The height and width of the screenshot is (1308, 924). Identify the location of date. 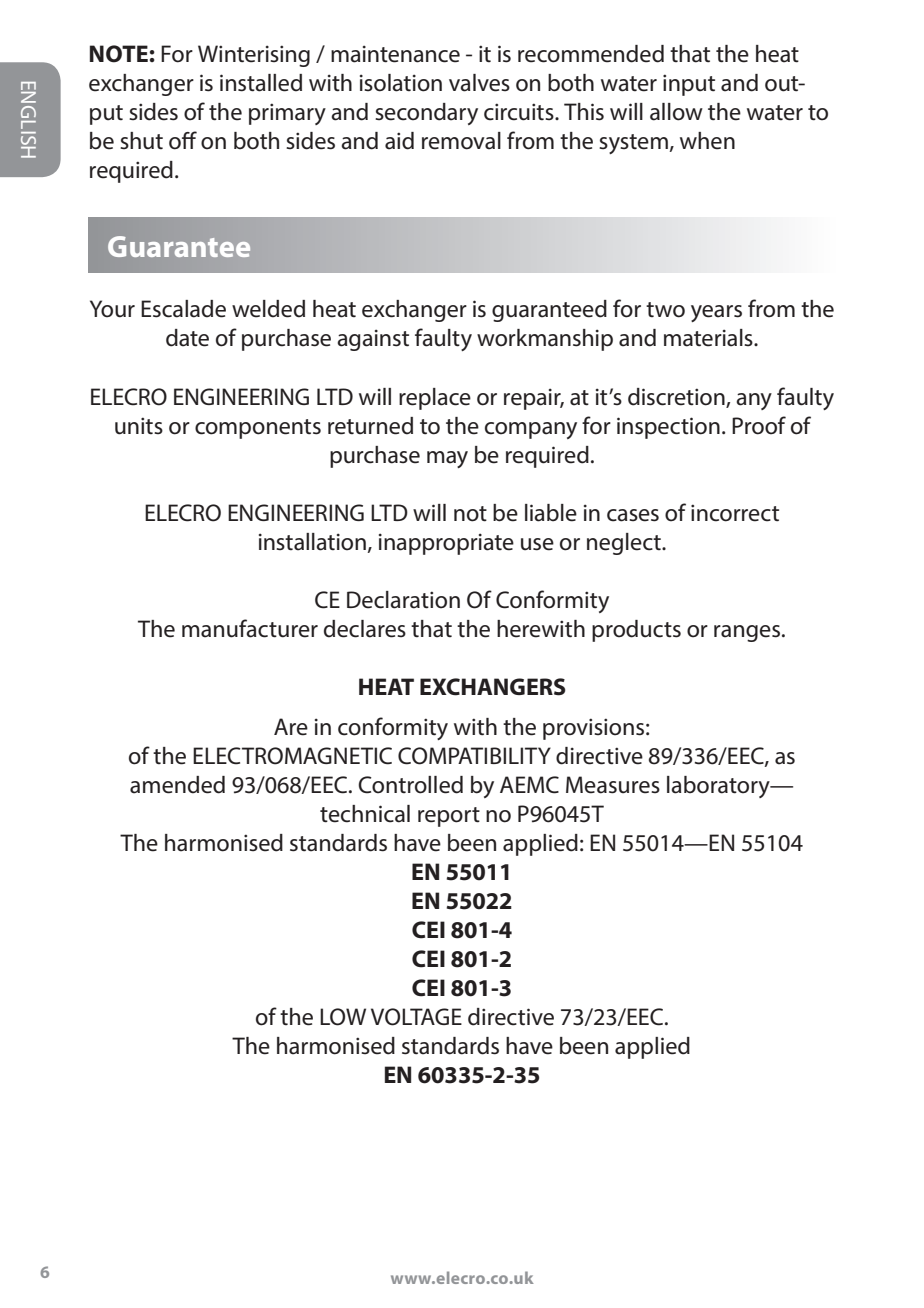
(187, 338).
